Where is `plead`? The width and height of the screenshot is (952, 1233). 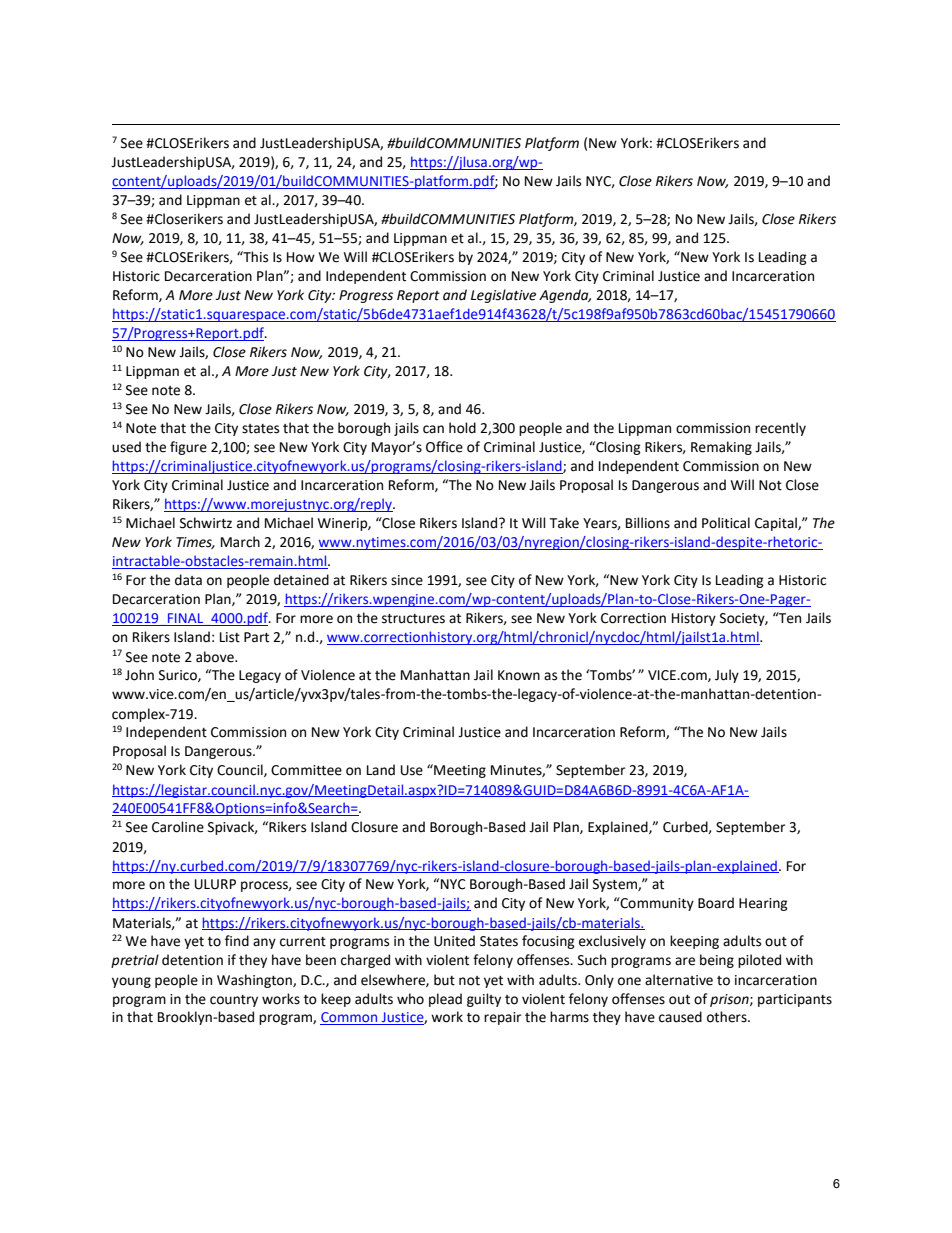 plead is located at coordinates (445, 1000).
